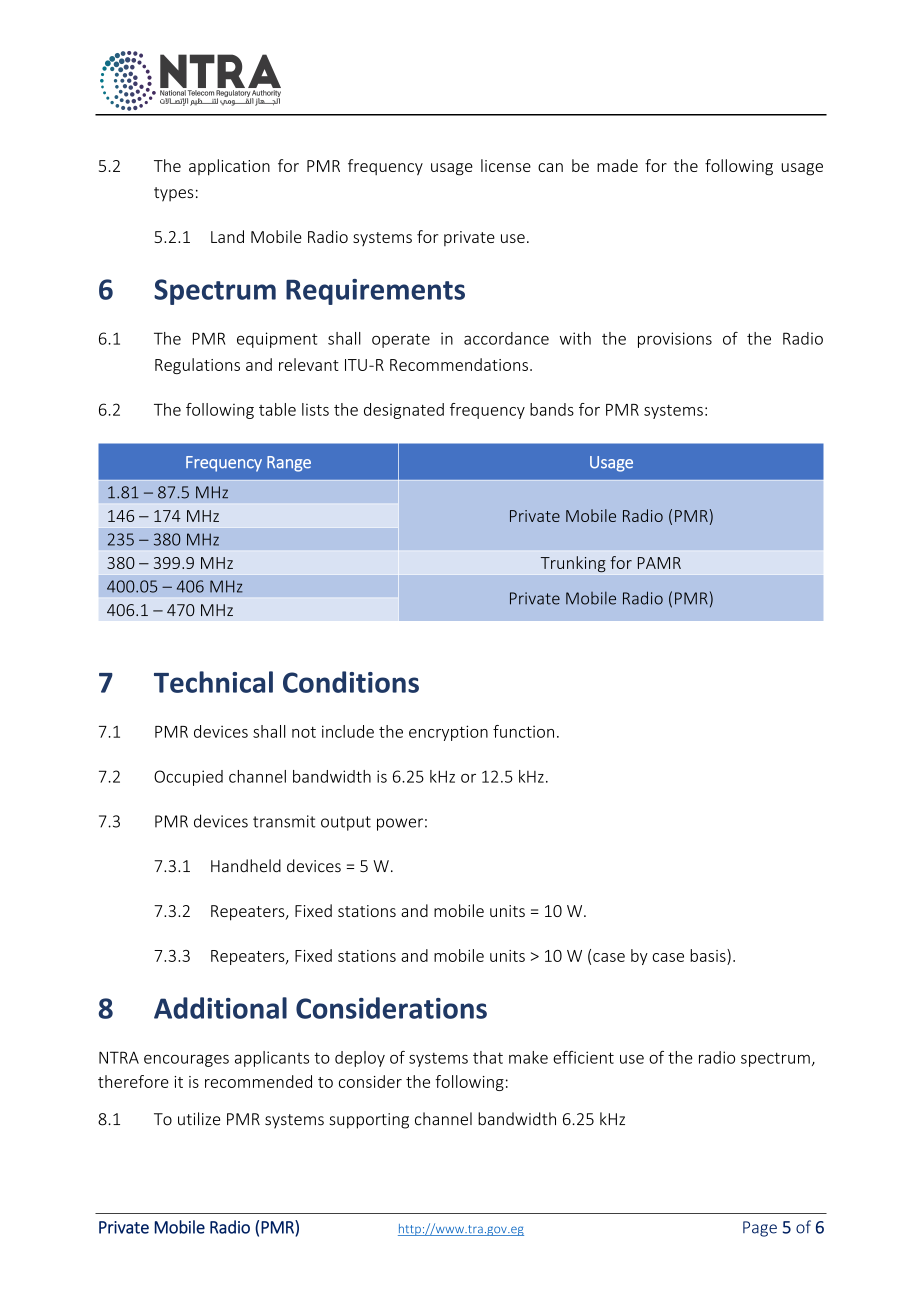 The width and height of the image is (924, 1308). I want to click on types, so click(173, 194).
